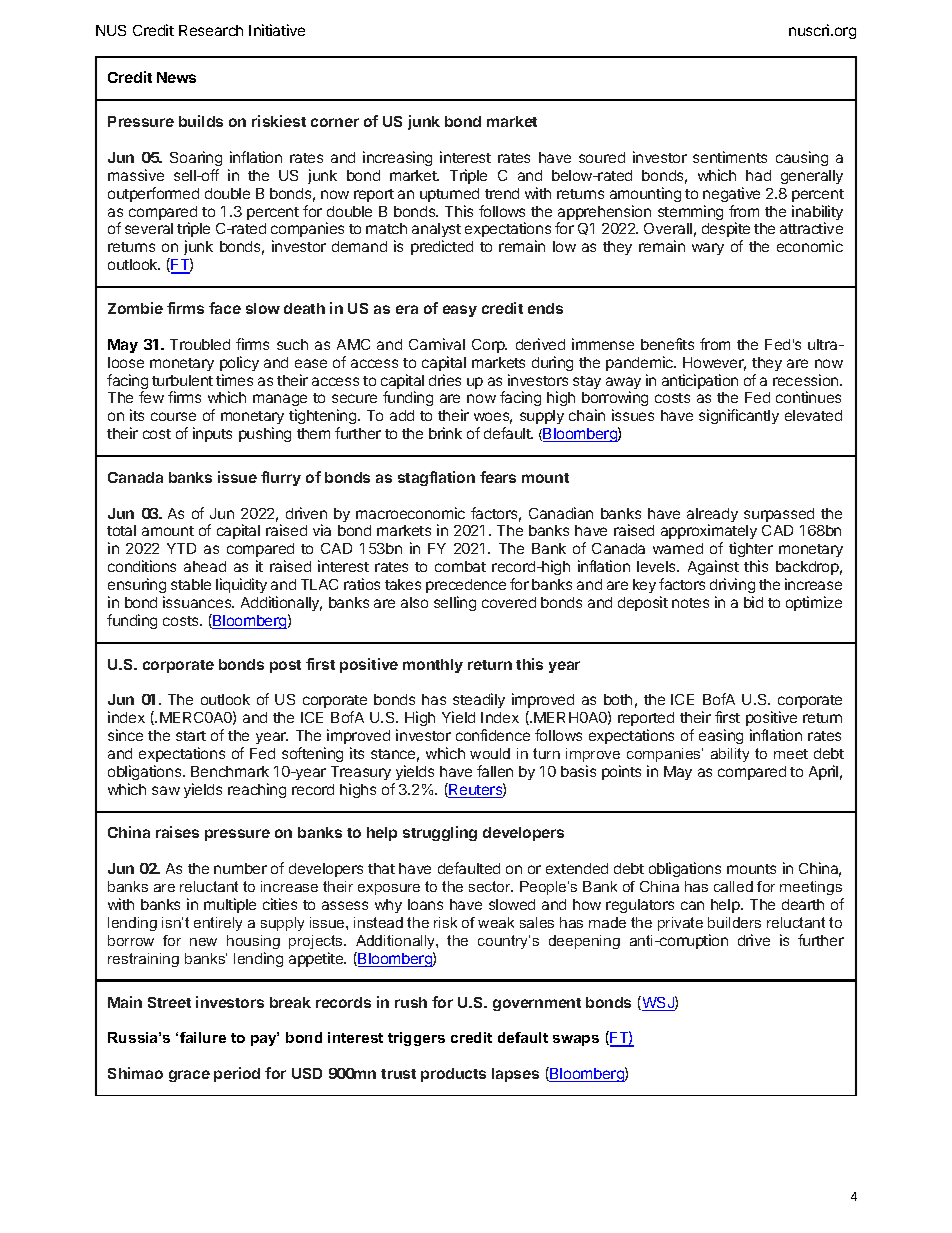 The image size is (952, 1233). I want to click on combat, so click(460, 566).
